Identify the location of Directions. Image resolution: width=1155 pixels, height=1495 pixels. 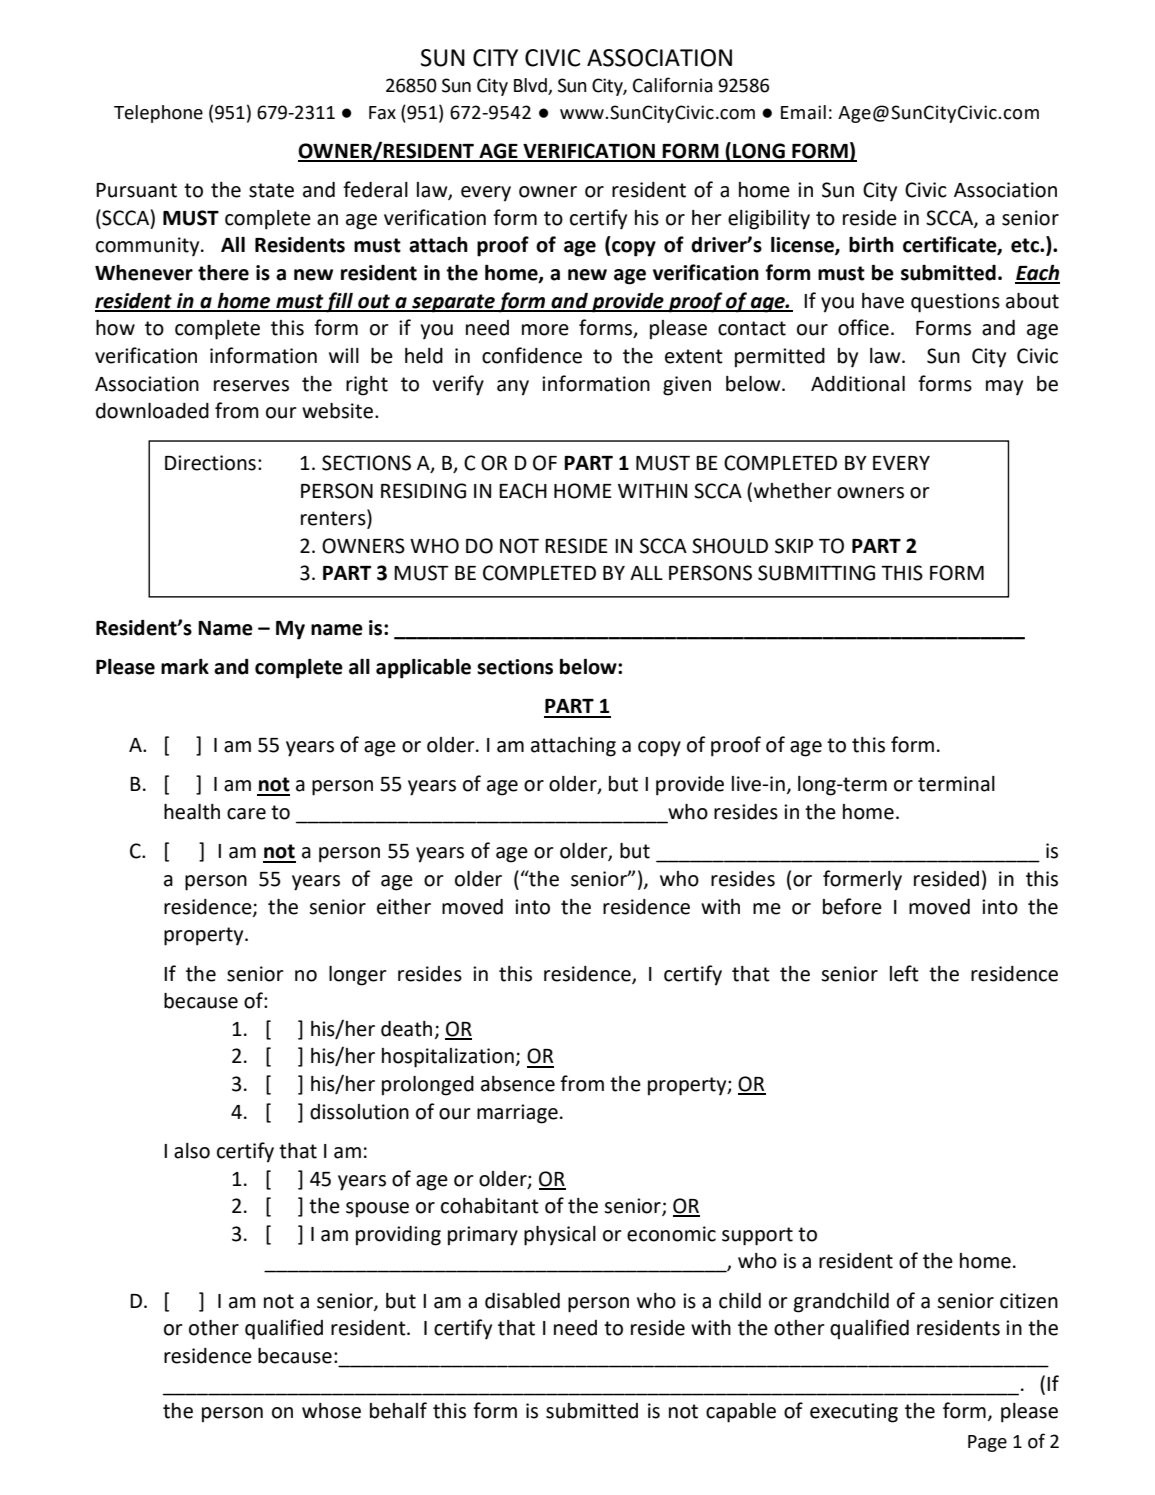
(210, 463).
